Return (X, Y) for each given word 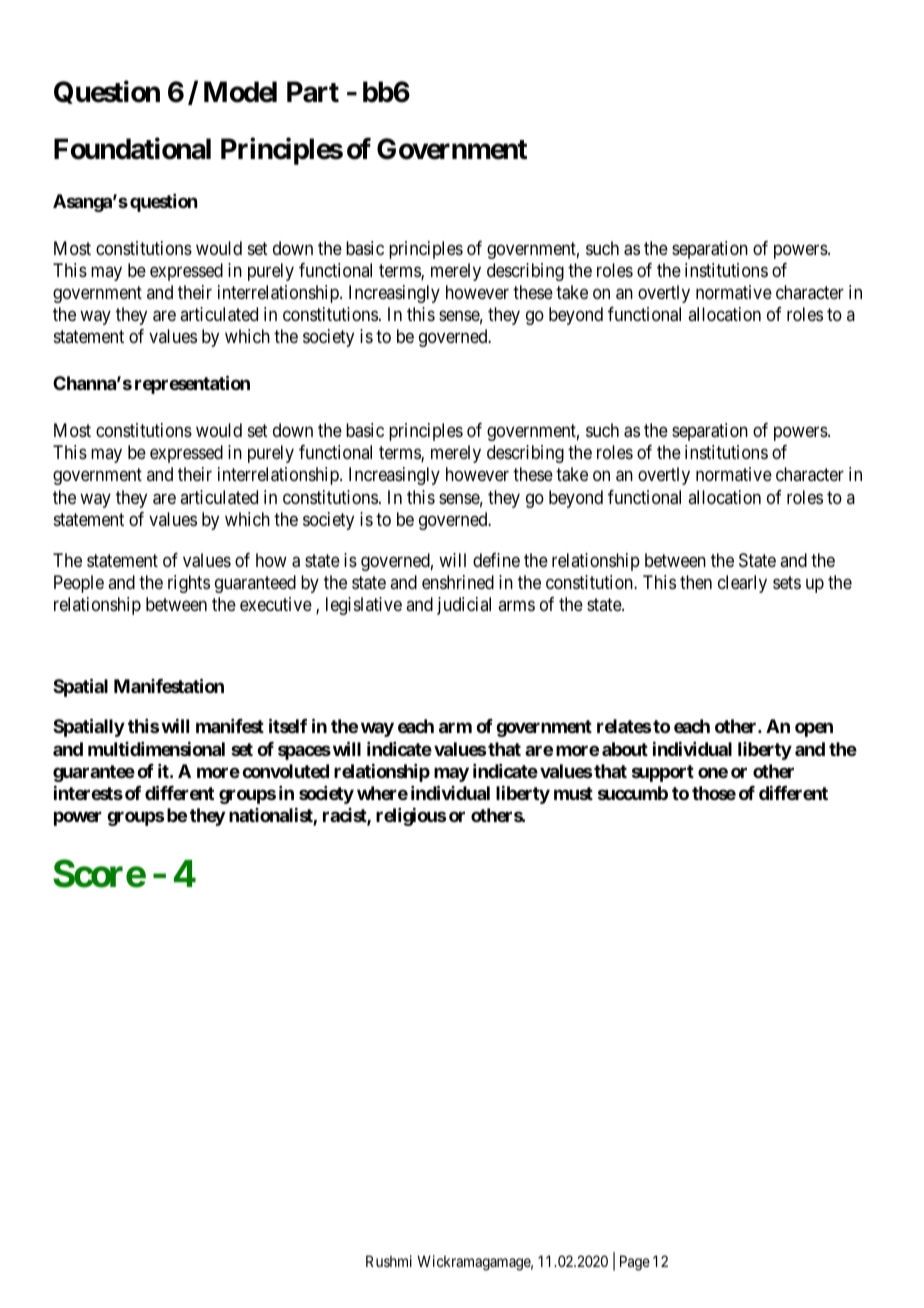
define (496, 560)
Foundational (132, 148)
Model (240, 92)
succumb (633, 793)
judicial (464, 606)
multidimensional (156, 748)
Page (635, 1263)
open (814, 730)
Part (313, 92)
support (663, 773)
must (573, 793)
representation (192, 384)
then (696, 582)
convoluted (285, 771)
